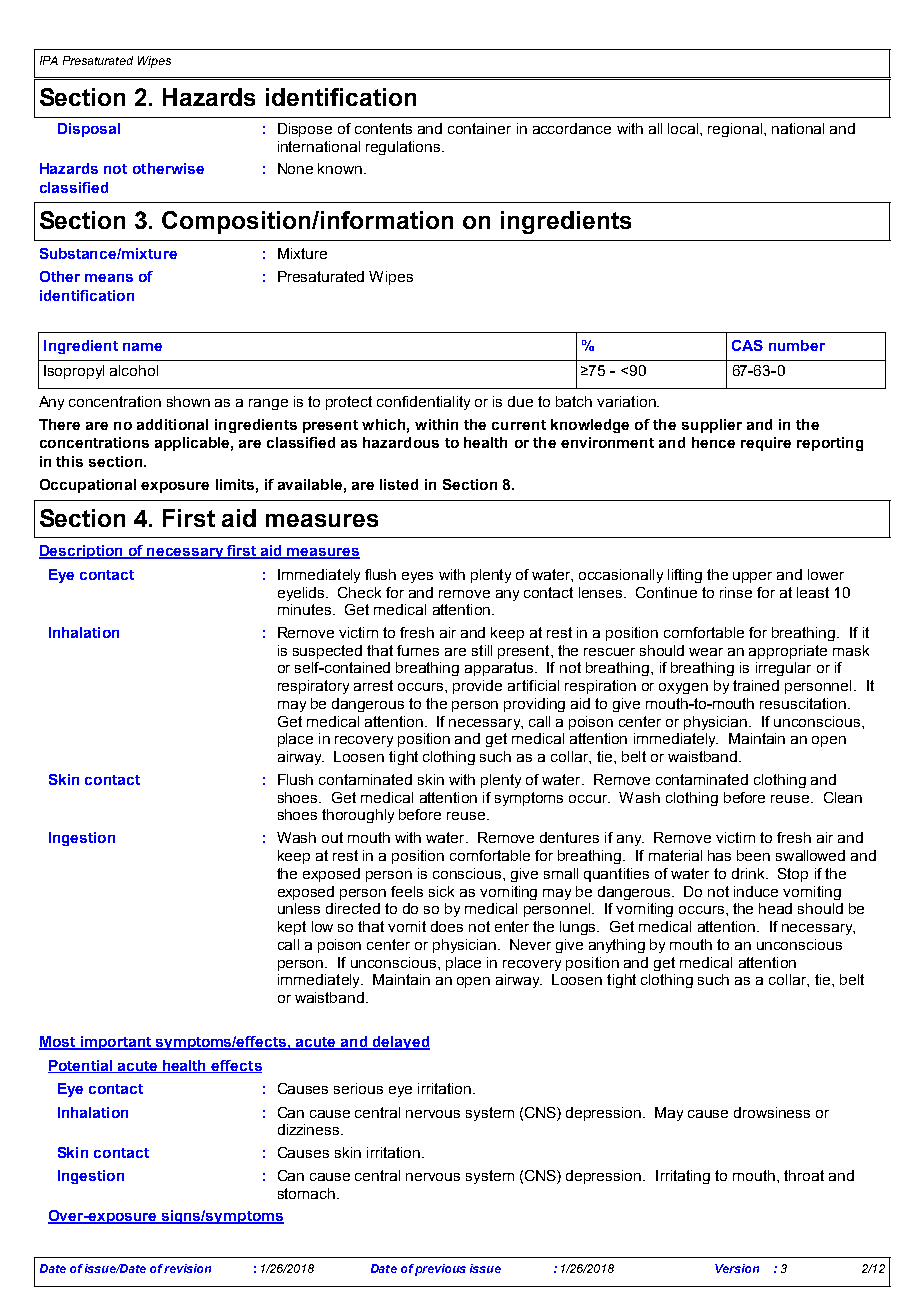 Image resolution: width=924 pixels, height=1308 pixels. What do you see at coordinates (737, 1268) in the screenshot?
I see `Version` at bounding box center [737, 1268].
